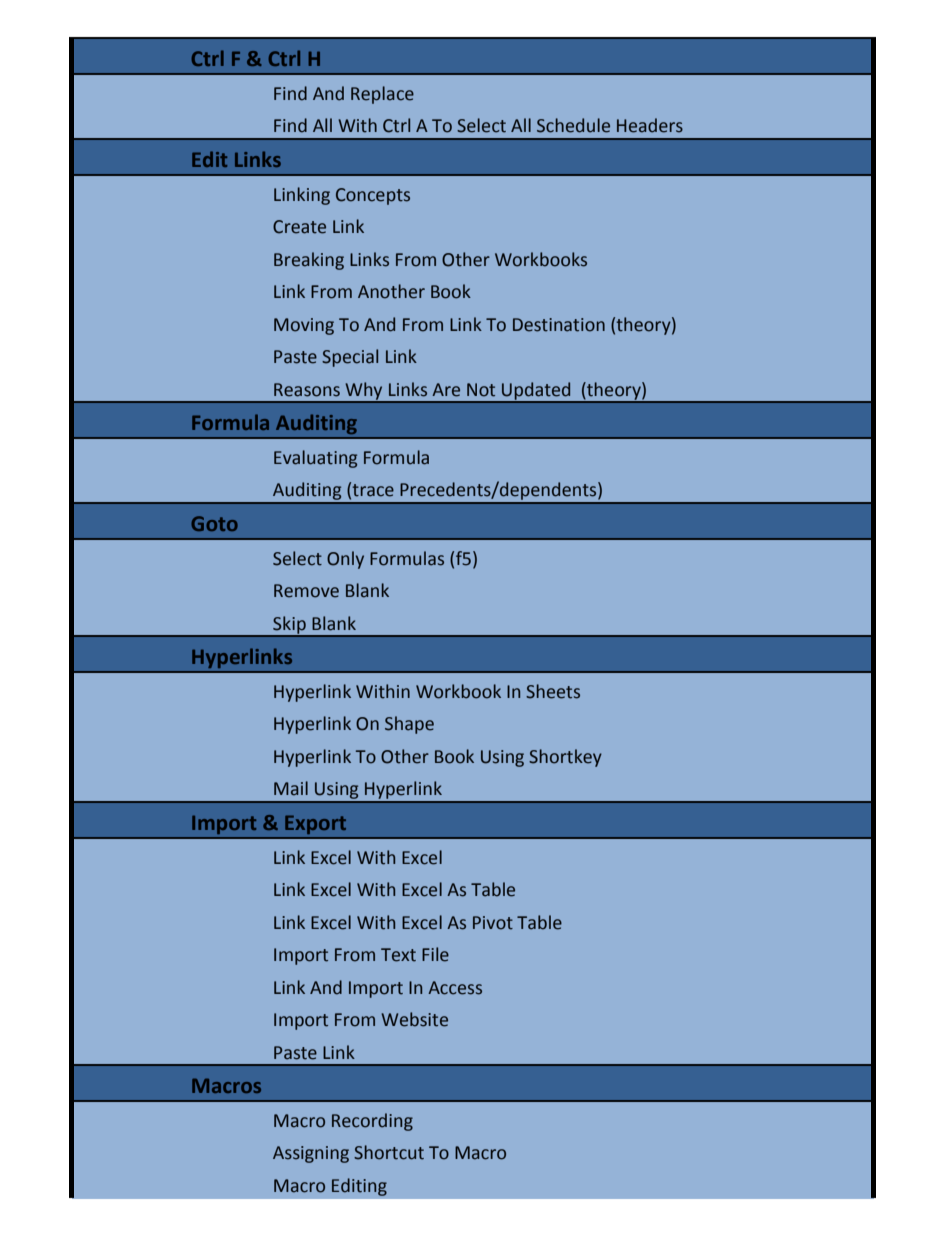  I want to click on Shape, so click(409, 725).
